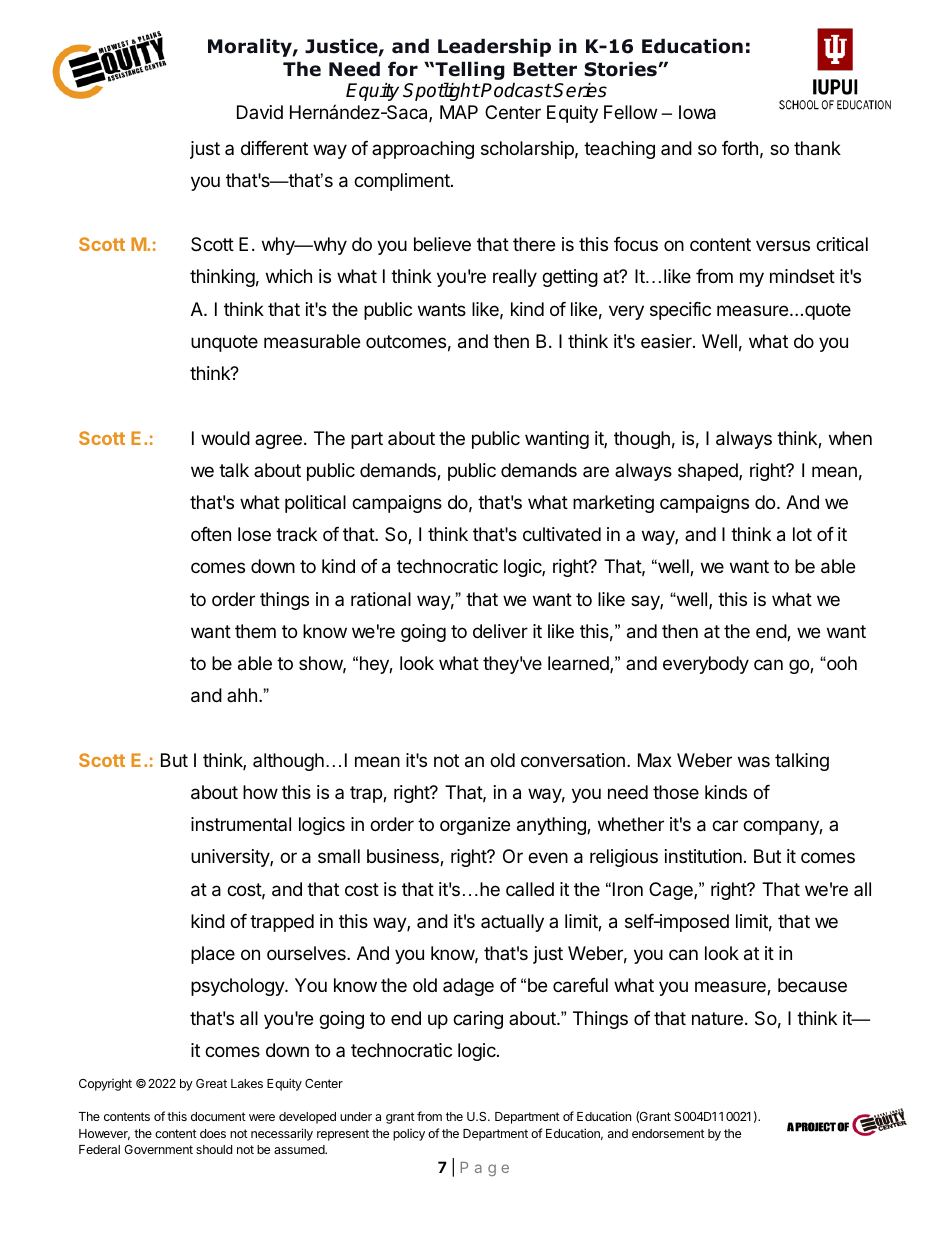 The image size is (952, 1233). I want to click on David, so click(260, 112).
